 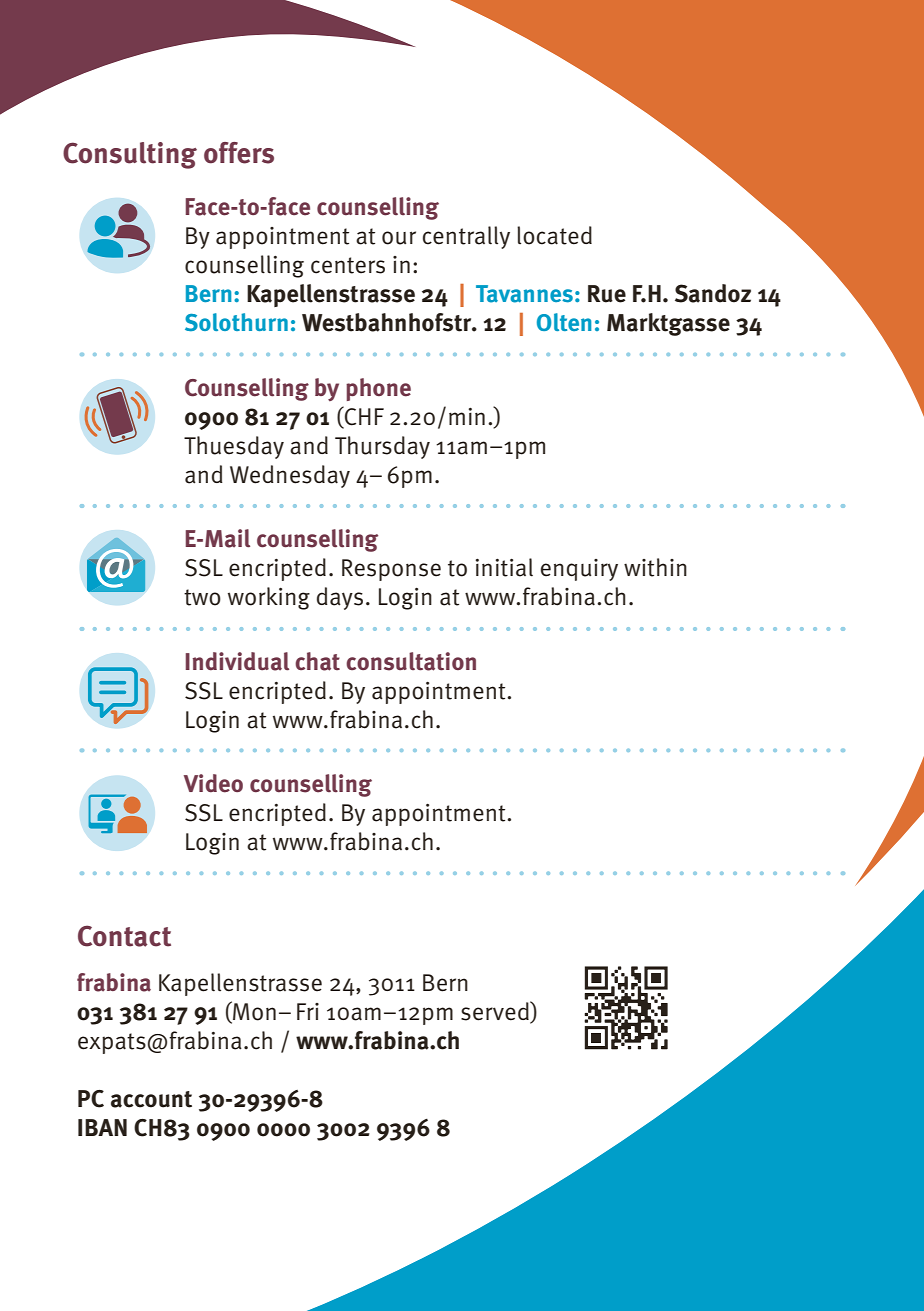 What do you see at coordinates (202, 597) in the image?
I see `two` at bounding box center [202, 597].
